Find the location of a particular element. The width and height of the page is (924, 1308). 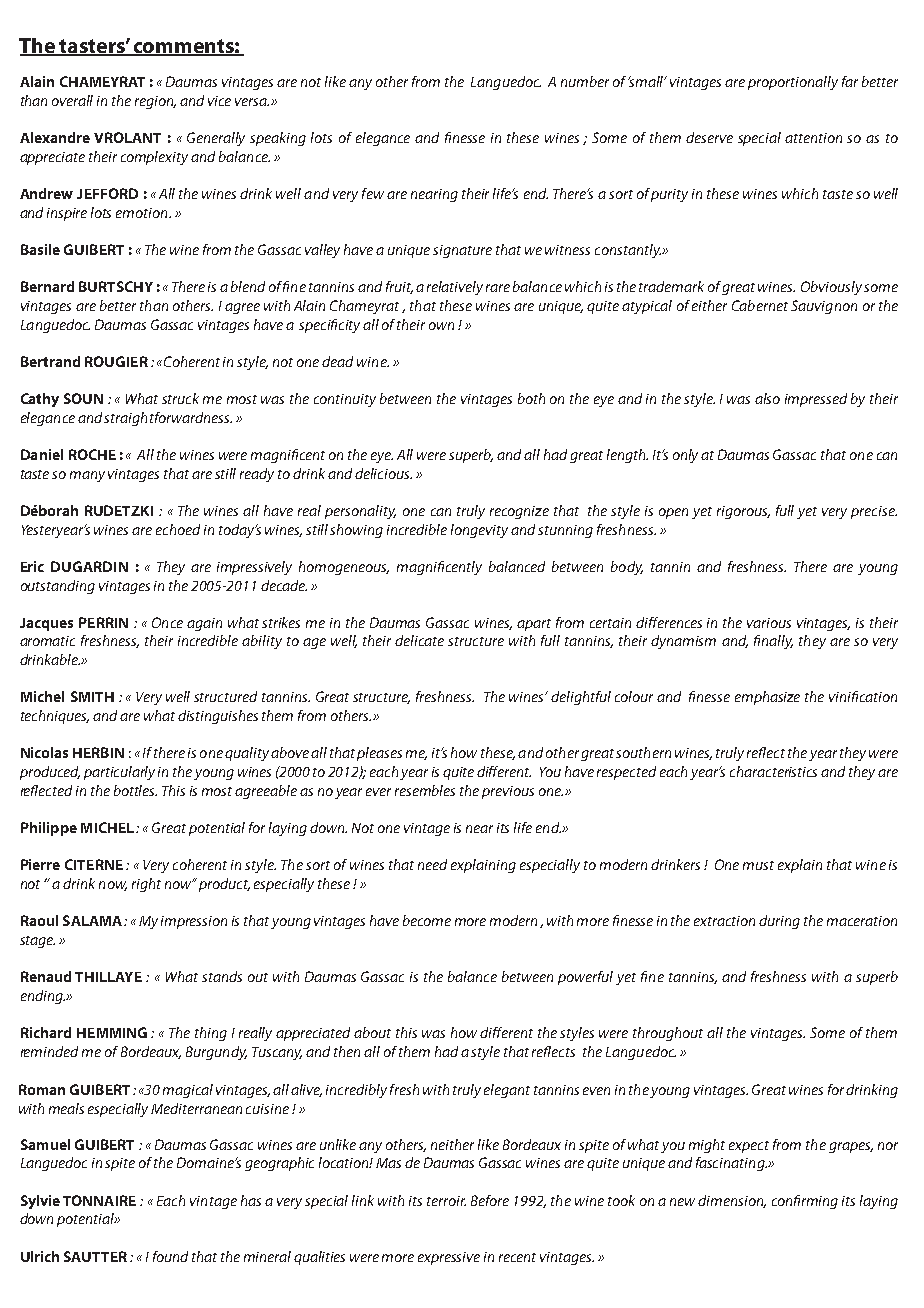

need is located at coordinates (432, 864).
